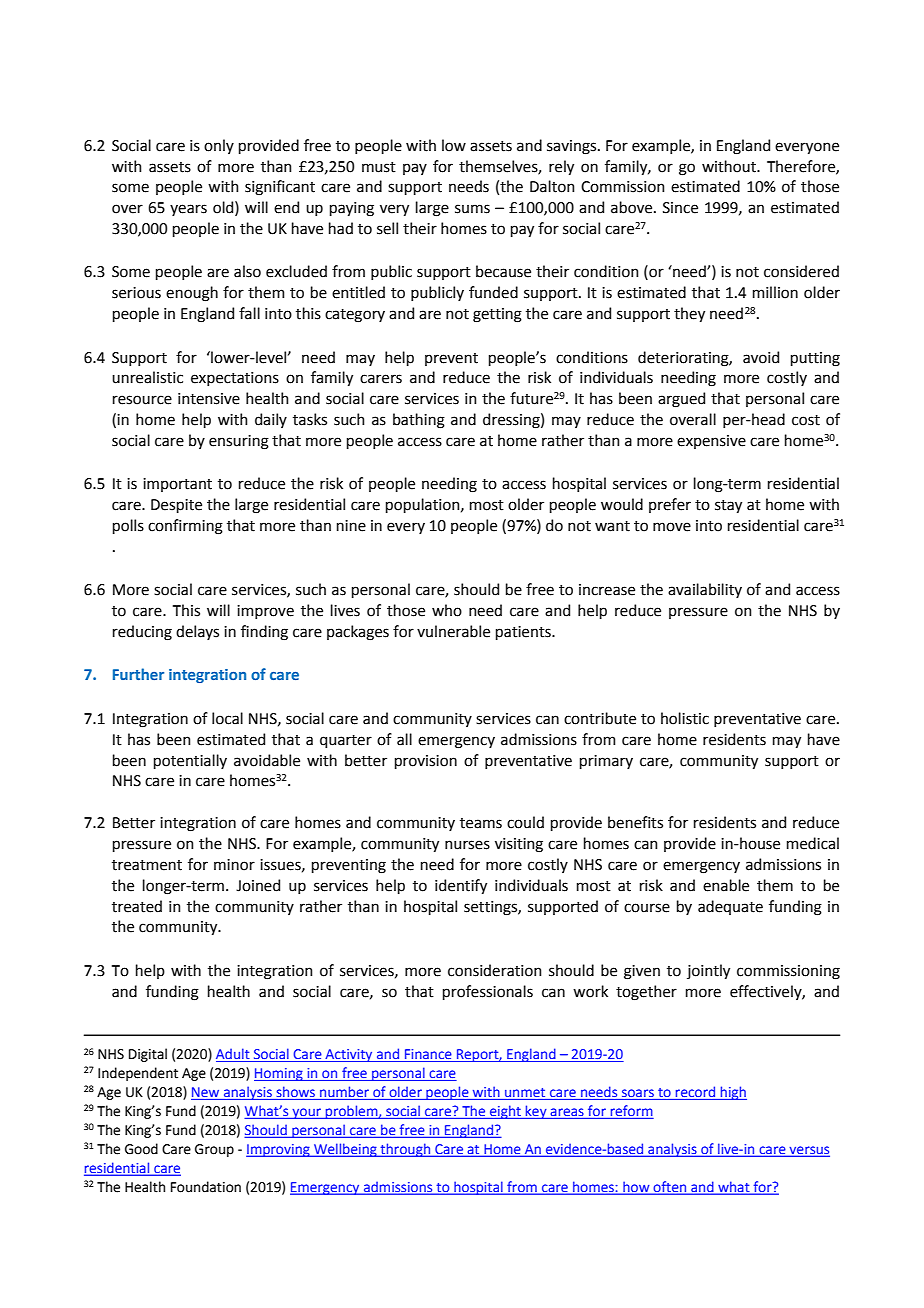  I want to click on minor, so click(234, 865).
